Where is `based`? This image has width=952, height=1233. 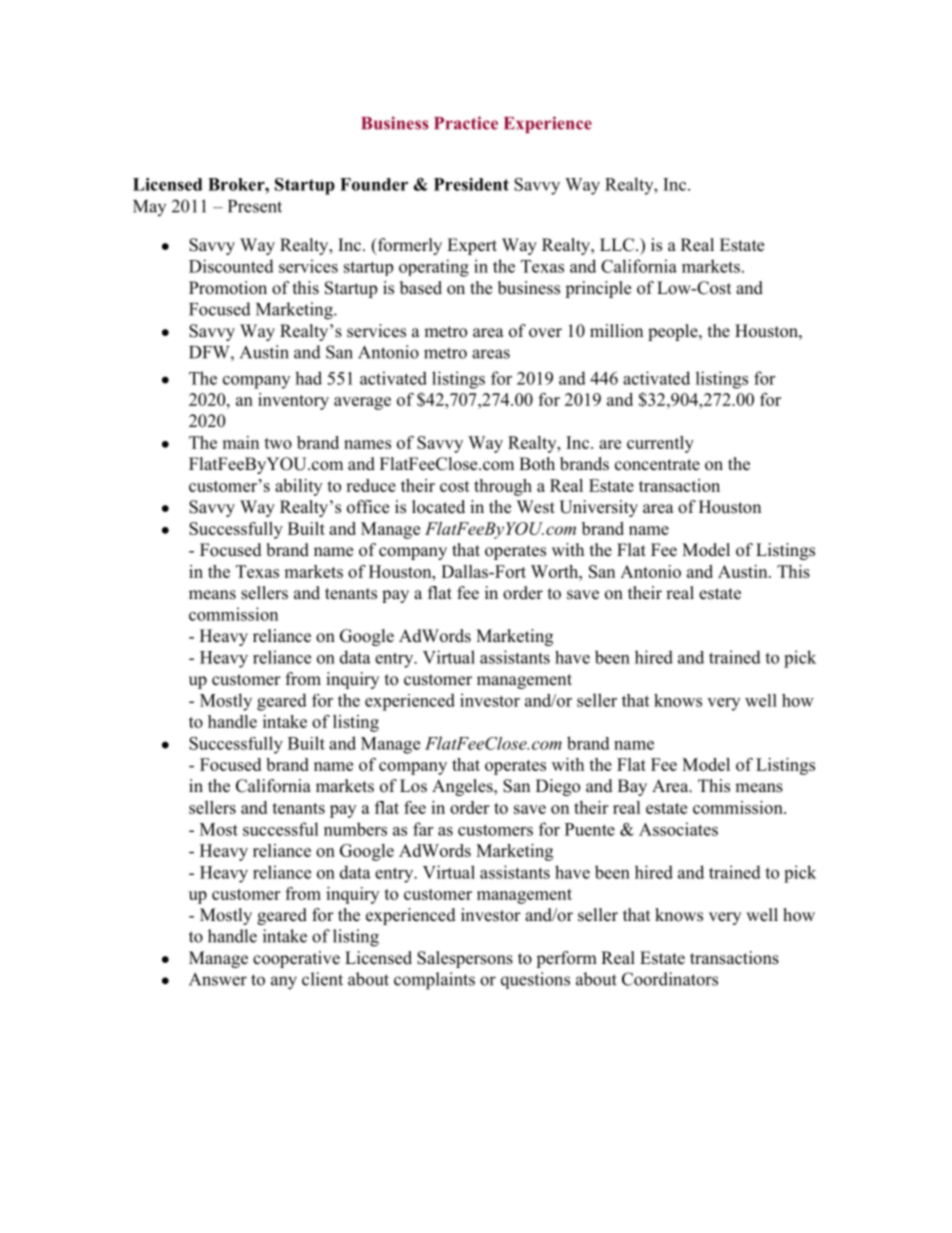
based is located at coordinates (421, 288).
